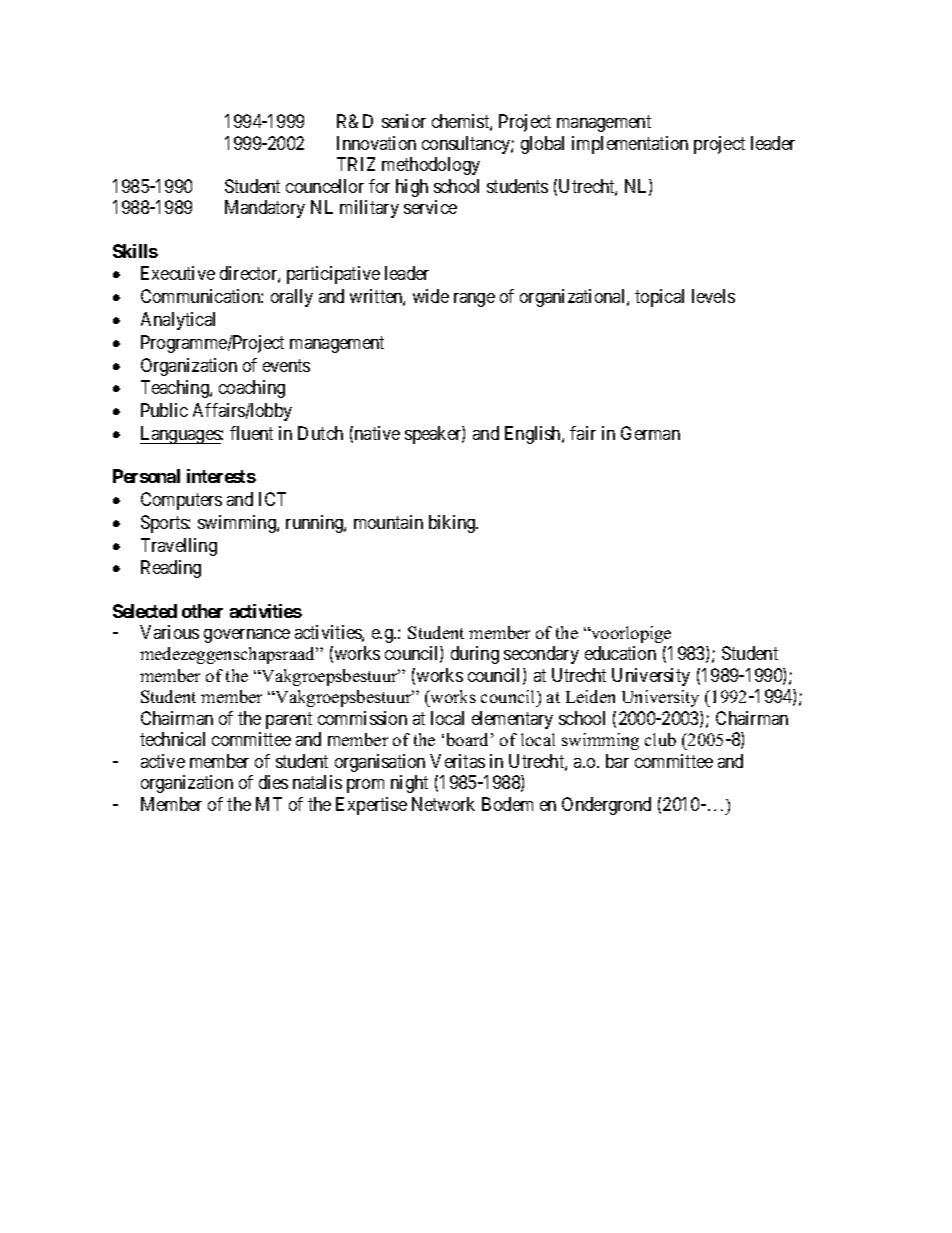 Image resolution: width=952 pixels, height=1233 pixels. What do you see at coordinates (650, 433) in the page?
I see `German` at bounding box center [650, 433].
